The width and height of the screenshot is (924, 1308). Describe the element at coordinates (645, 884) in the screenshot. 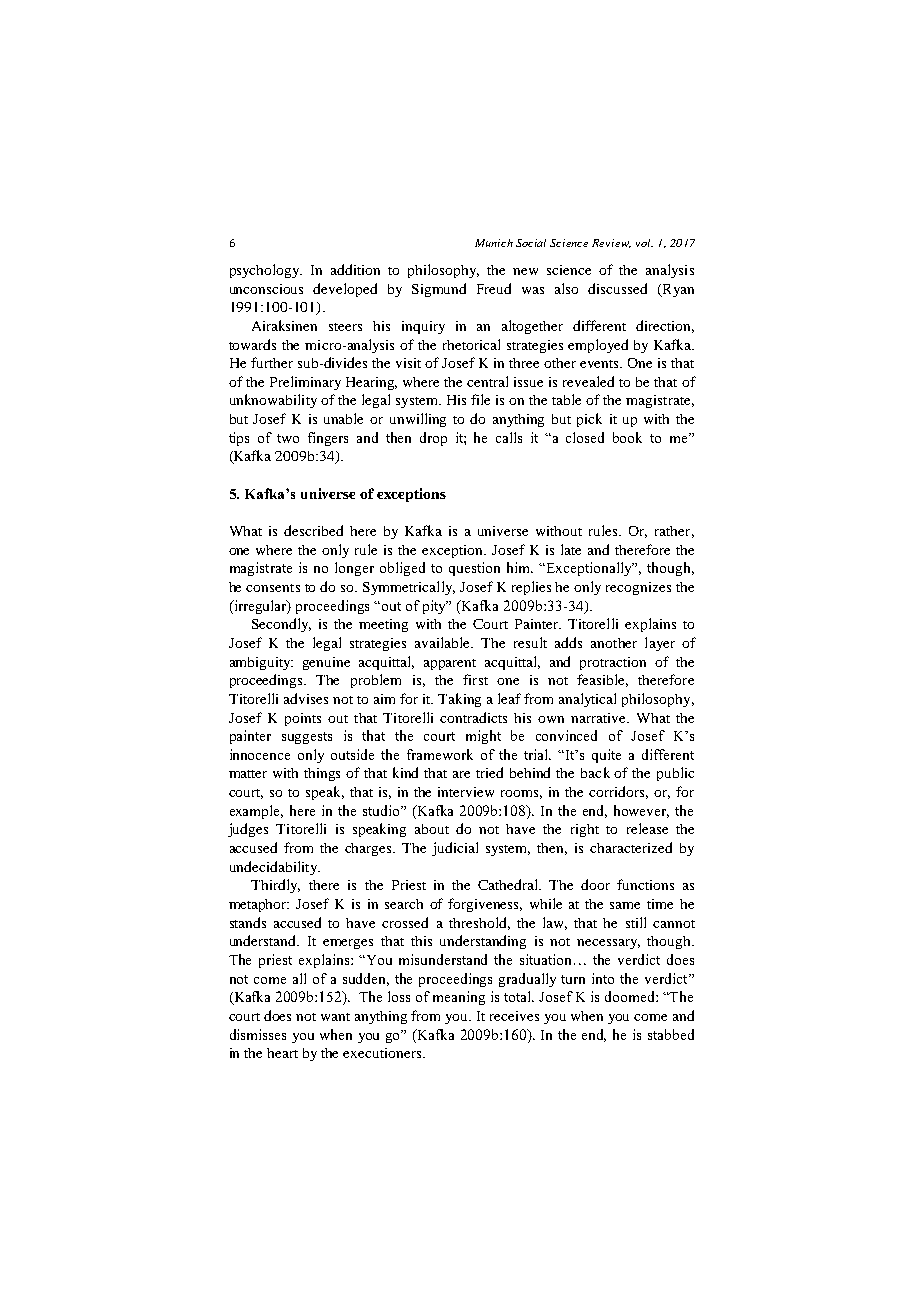

I see `functions` at that location.
